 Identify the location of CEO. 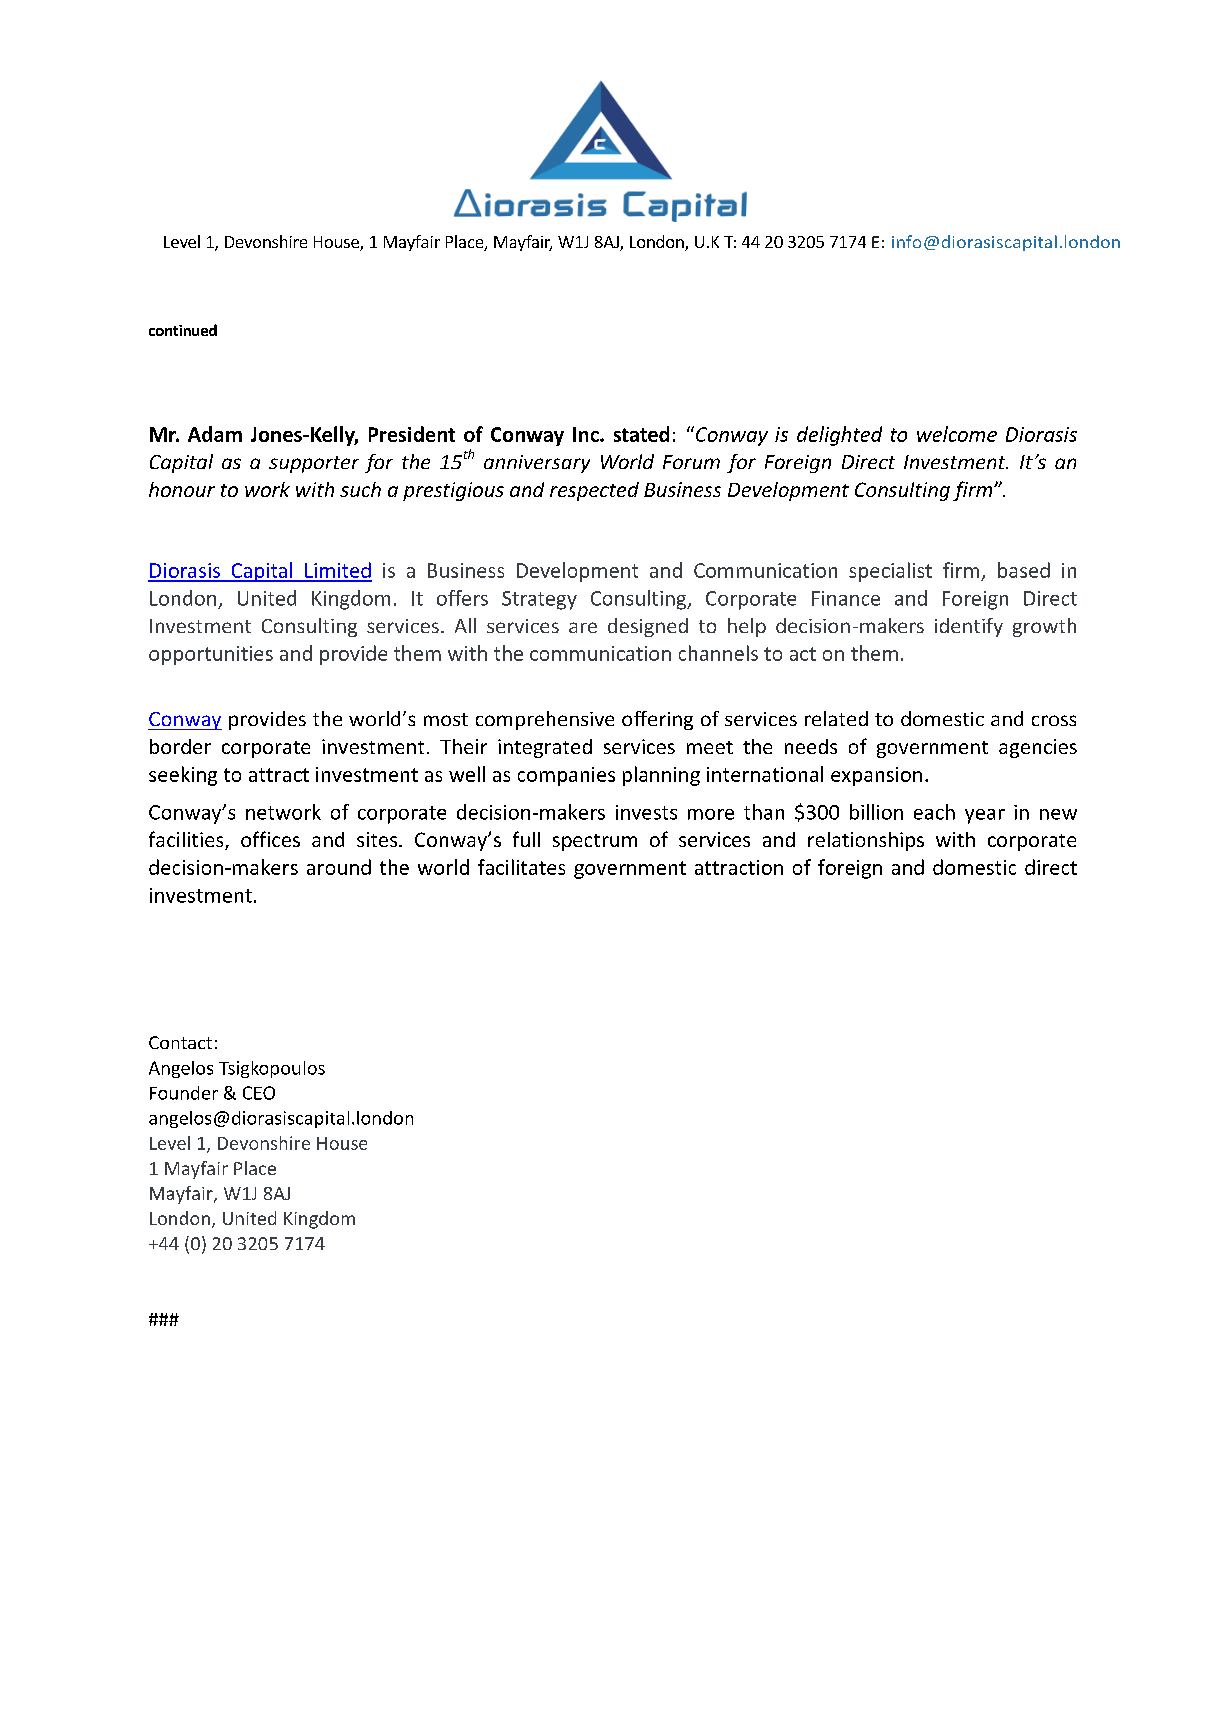
(259, 1093).
